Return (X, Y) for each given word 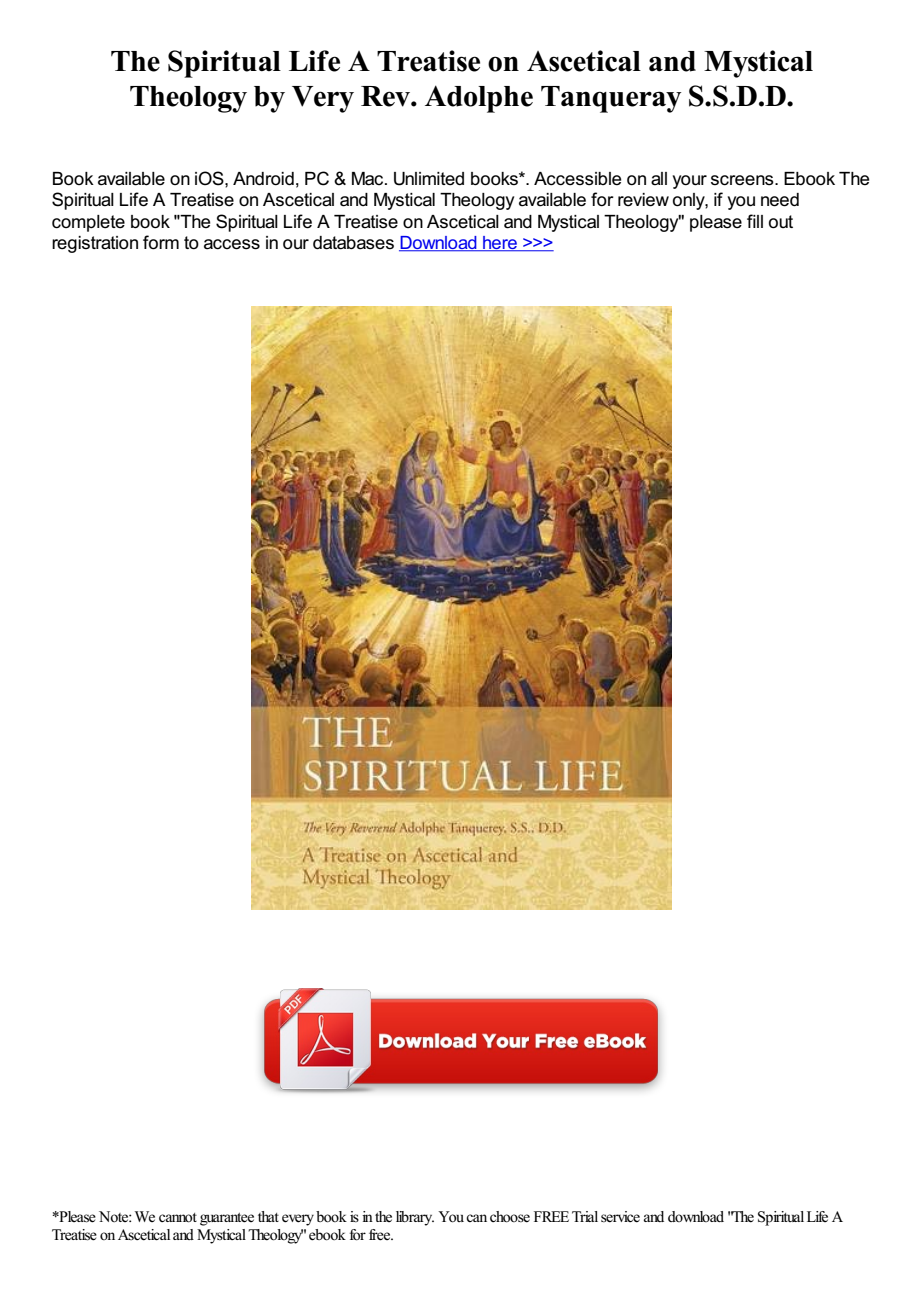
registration (95, 244)
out (781, 222)
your (690, 182)
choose (510, 1217)
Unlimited (429, 179)
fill (755, 221)
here (500, 244)
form (161, 242)
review (643, 200)
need (780, 200)
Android (263, 179)
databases (353, 243)
